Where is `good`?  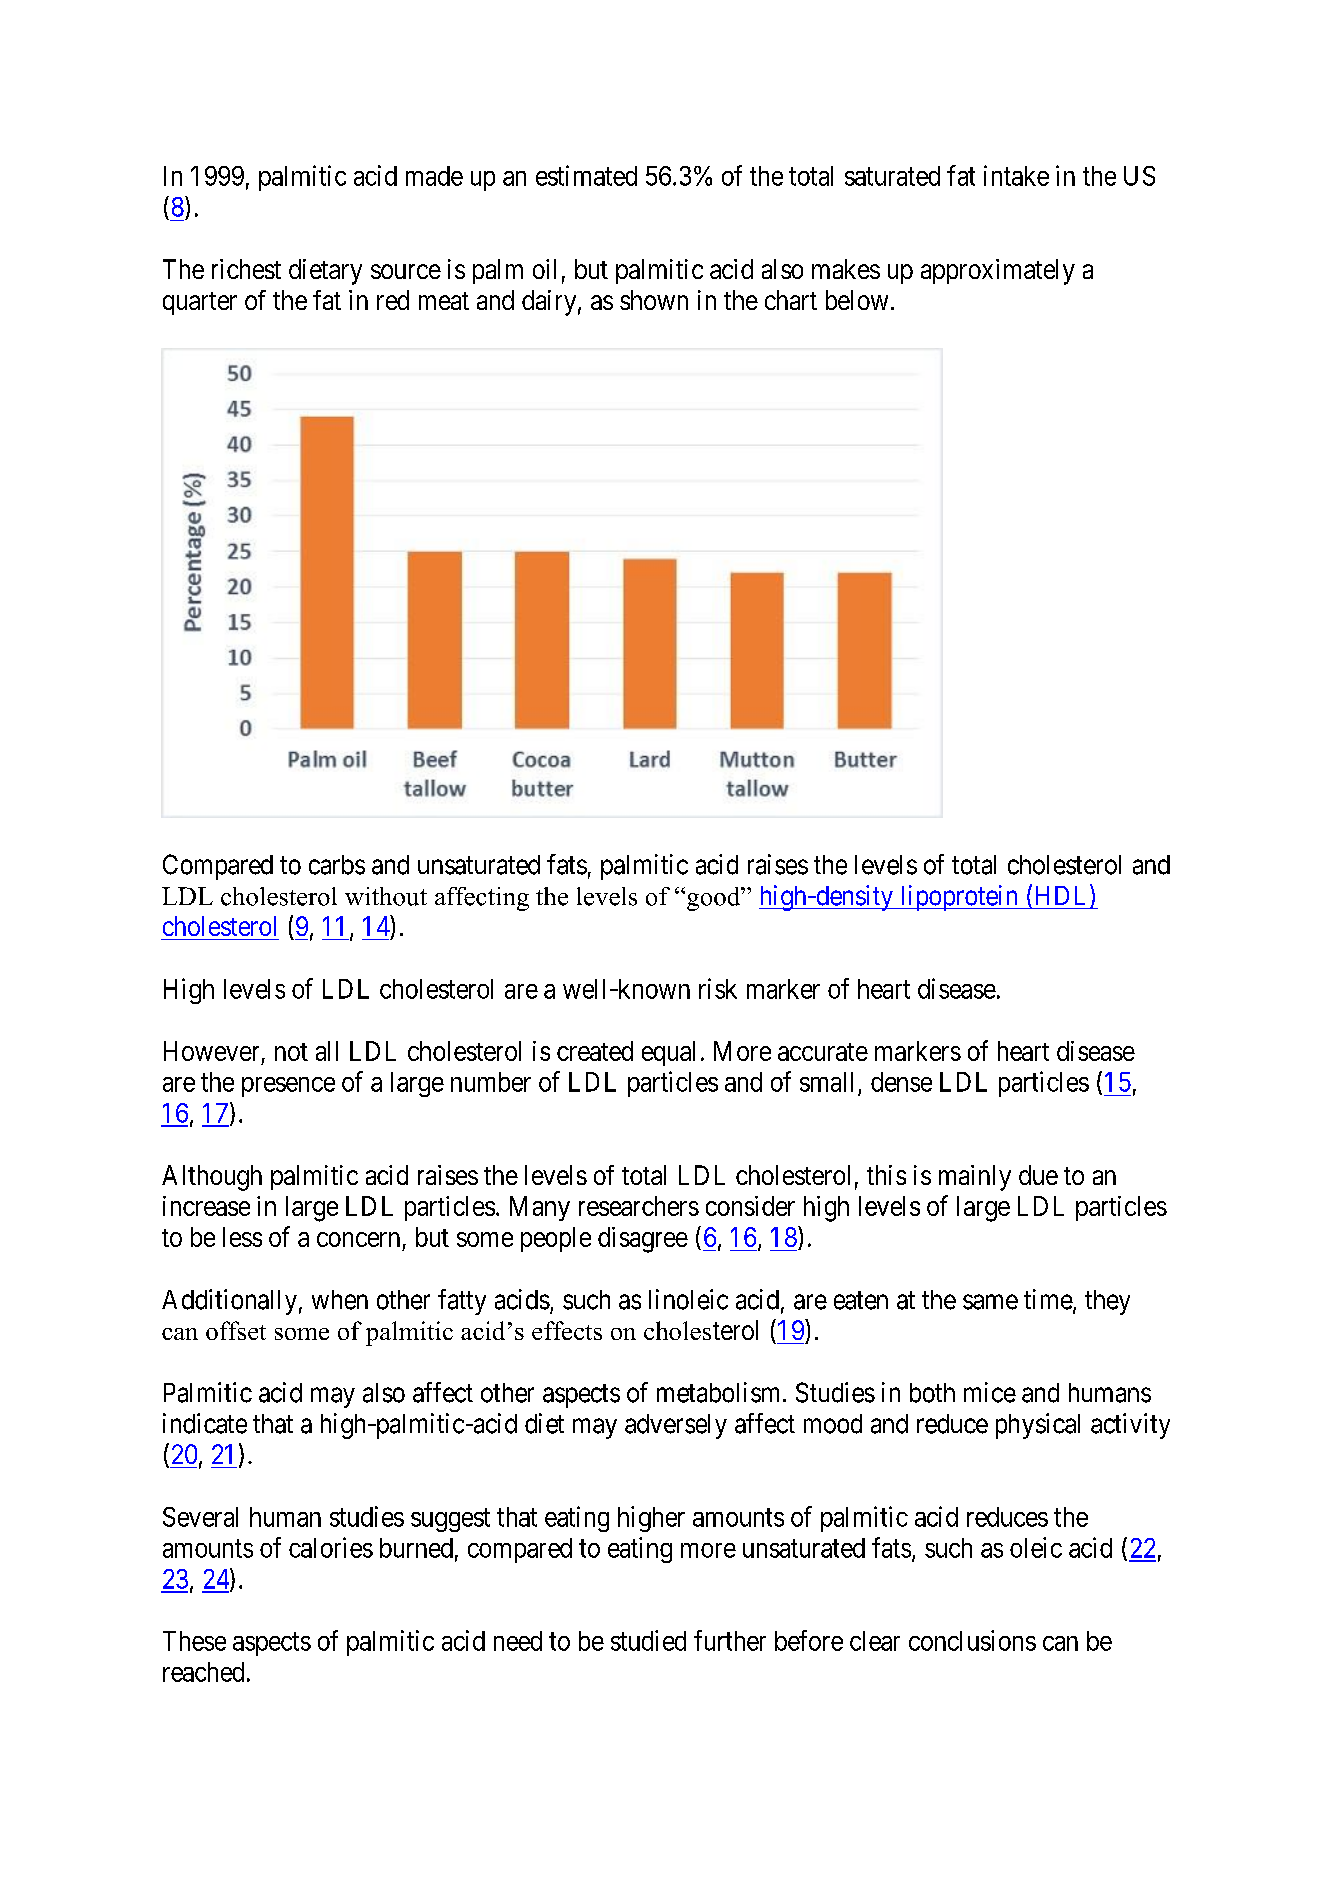 good is located at coordinates (715, 899).
